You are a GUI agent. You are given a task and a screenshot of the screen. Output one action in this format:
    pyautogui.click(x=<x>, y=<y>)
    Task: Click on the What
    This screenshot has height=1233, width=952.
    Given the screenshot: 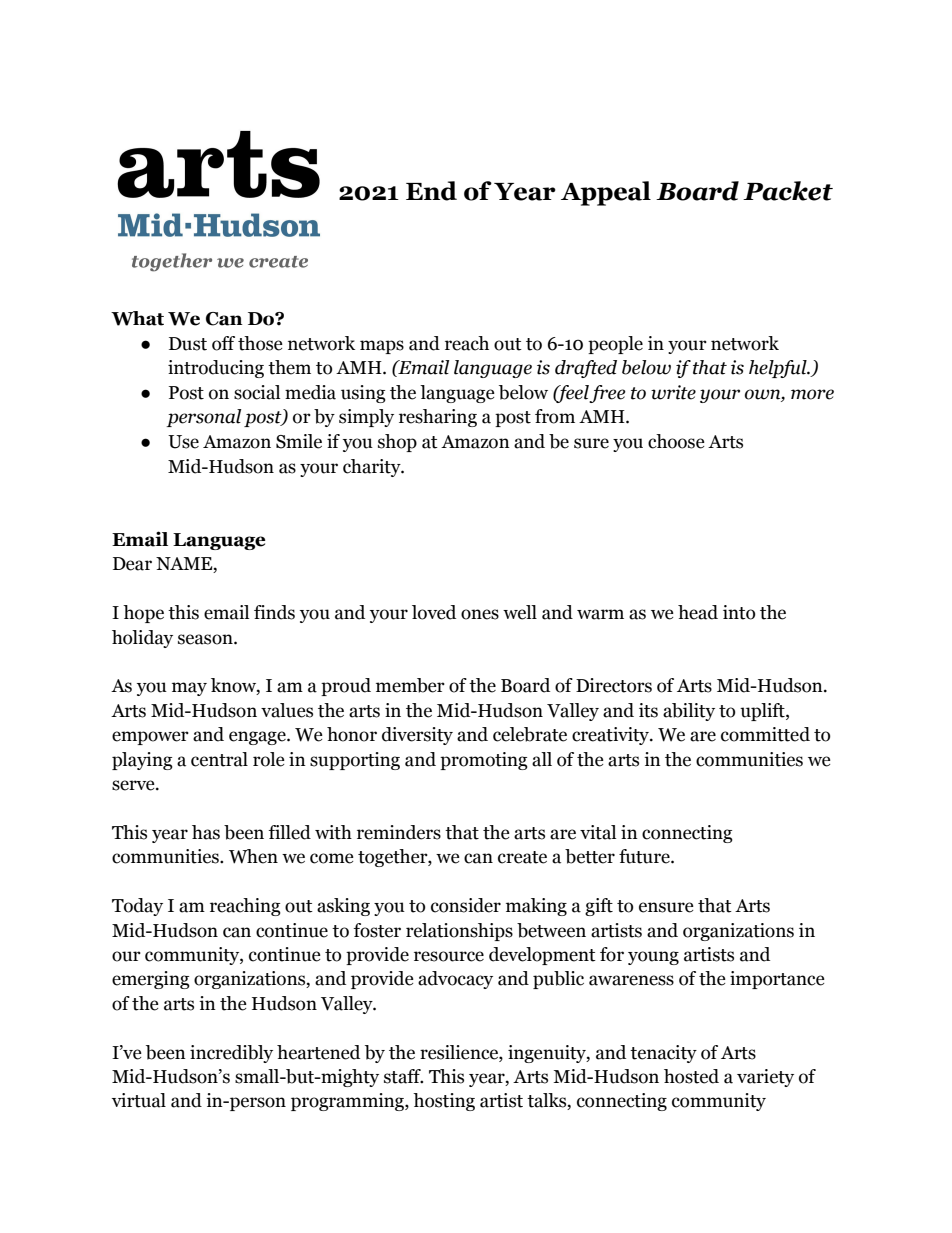 What is the action you would take?
    pyautogui.click(x=137, y=318)
